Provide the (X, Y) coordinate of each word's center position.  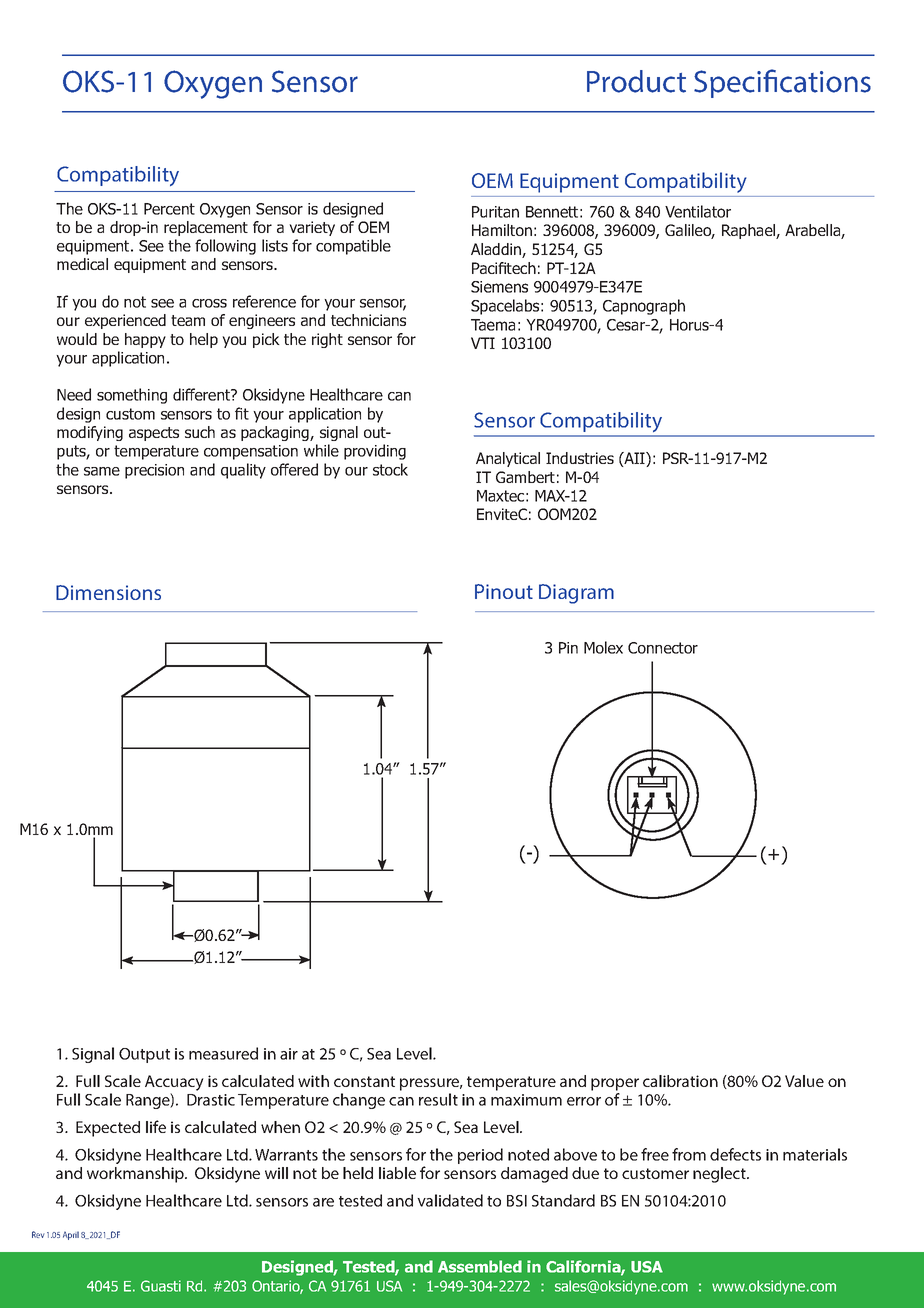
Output (144, 1055)
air (289, 1054)
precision (154, 471)
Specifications (782, 83)
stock (390, 469)
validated (450, 1200)
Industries (580, 458)
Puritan (495, 212)
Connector (663, 648)
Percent (169, 209)
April (71, 1235)
